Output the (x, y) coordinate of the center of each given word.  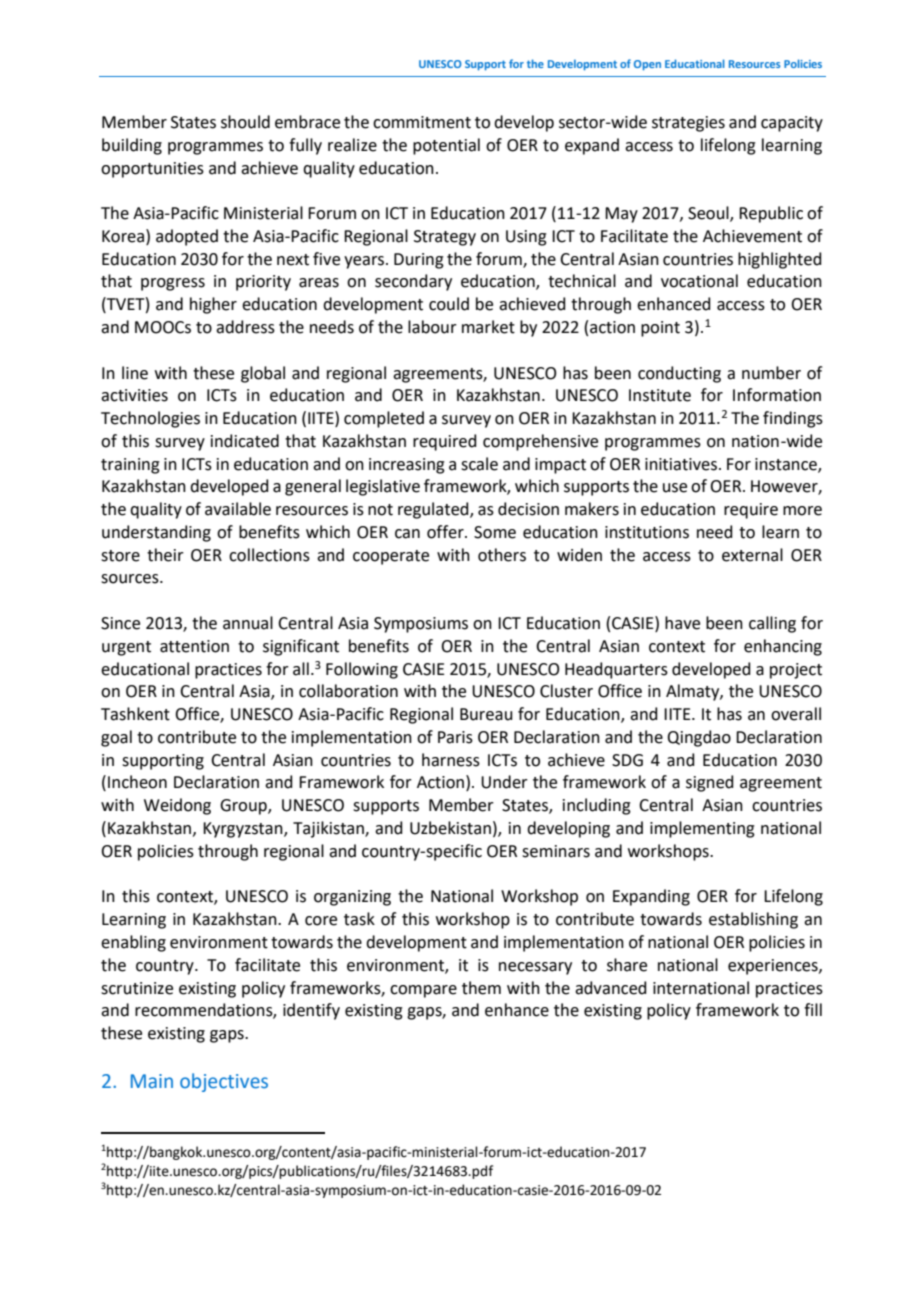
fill (813, 1009)
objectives (224, 1082)
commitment (422, 122)
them (481, 988)
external (752, 555)
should (245, 122)
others (502, 555)
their (165, 555)
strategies (688, 124)
